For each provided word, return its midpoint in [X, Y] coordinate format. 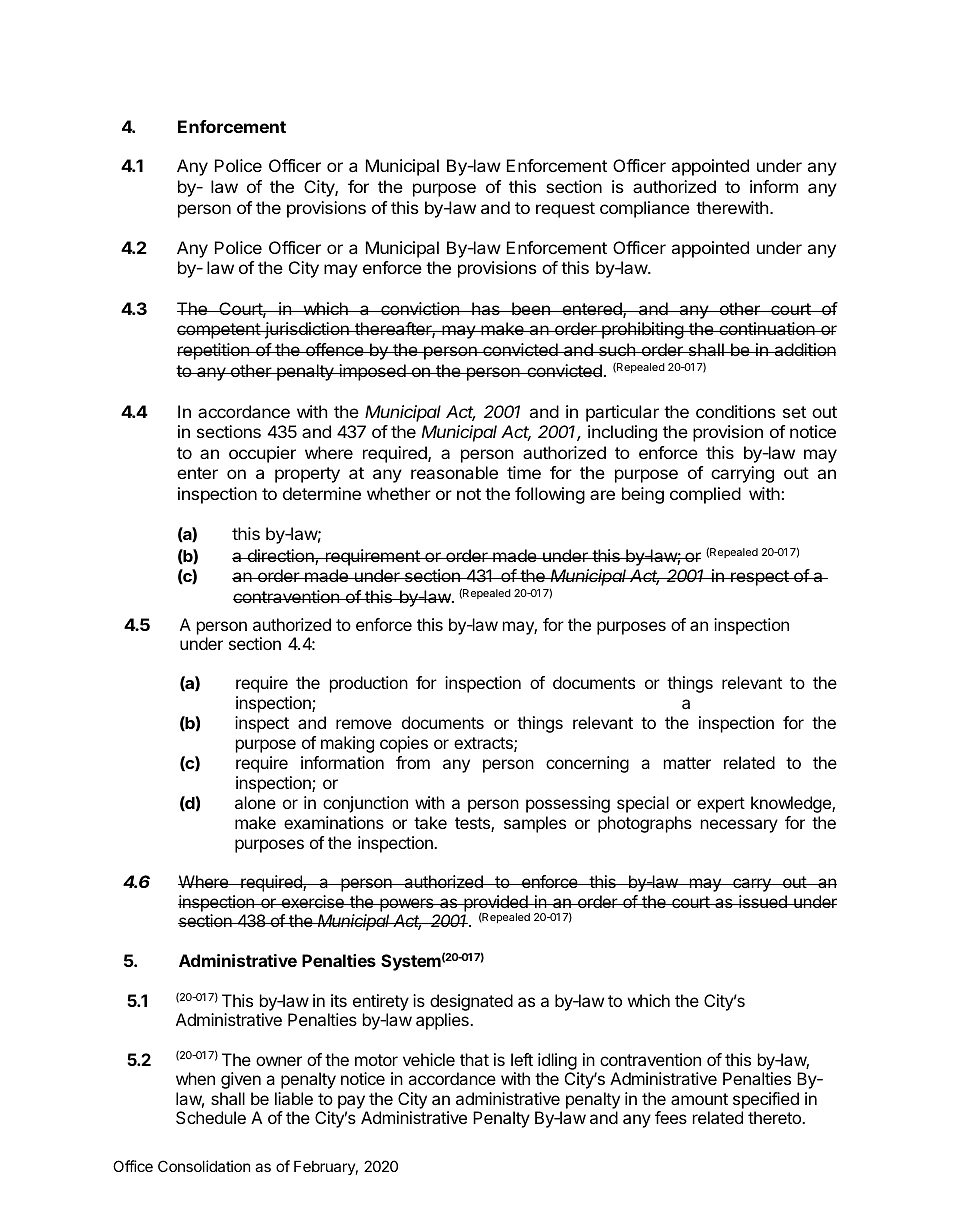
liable [294, 1098]
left [522, 1059]
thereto [775, 1117]
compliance [645, 209]
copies [404, 744]
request [565, 210]
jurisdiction [307, 330]
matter [687, 763]
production [369, 684]
